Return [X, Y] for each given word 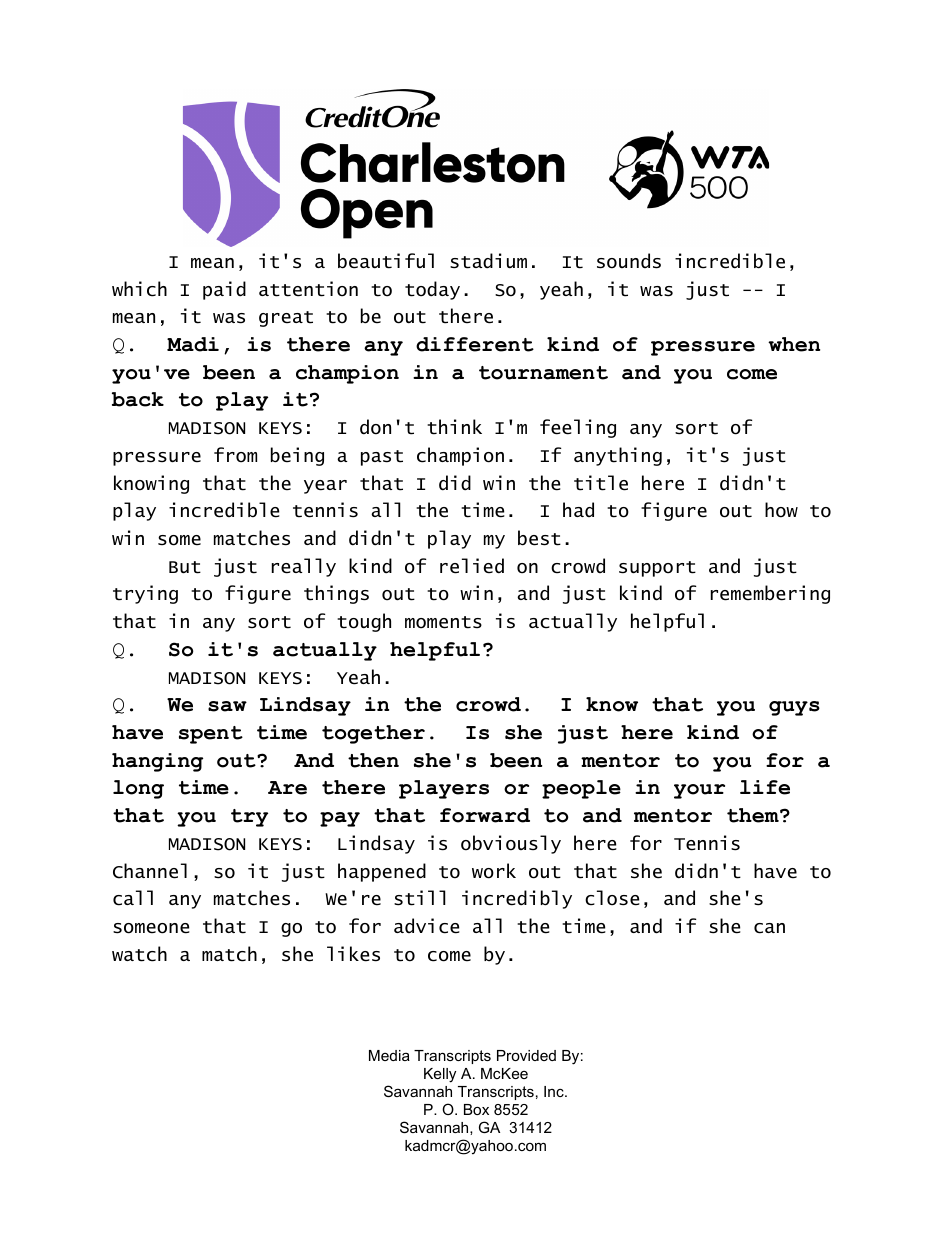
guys [794, 708]
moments [443, 622]
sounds [629, 261]
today [432, 290]
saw [227, 706]
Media [389, 1055]
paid [224, 290]
